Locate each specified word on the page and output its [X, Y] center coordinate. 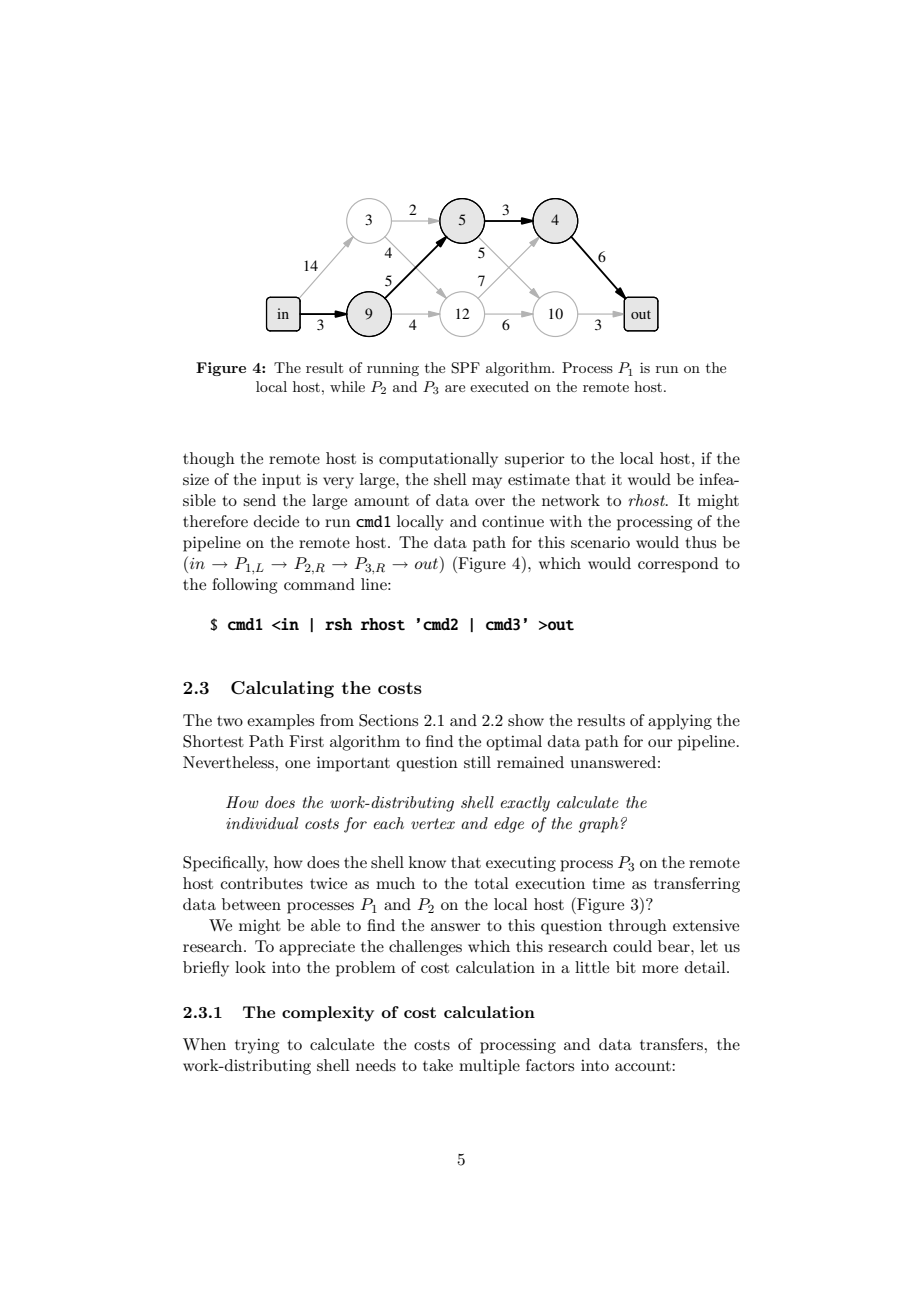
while [347, 386]
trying [257, 1046]
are [455, 388]
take [438, 1065]
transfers [672, 1044]
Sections [388, 720]
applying [680, 722]
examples [280, 722]
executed [499, 386]
